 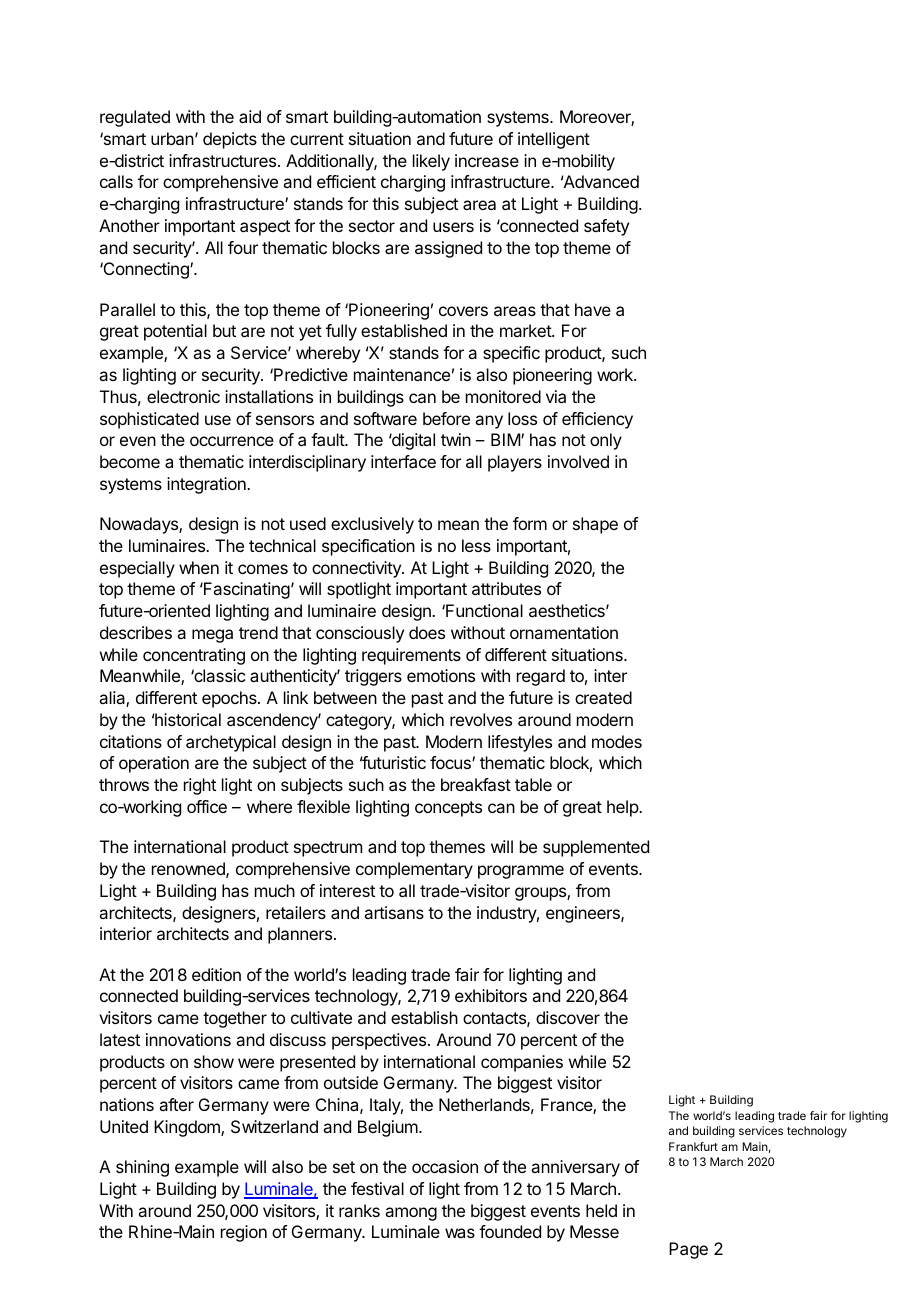 What do you see at coordinates (596, 848) in the screenshot?
I see `supplemented` at bounding box center [596, 848].
